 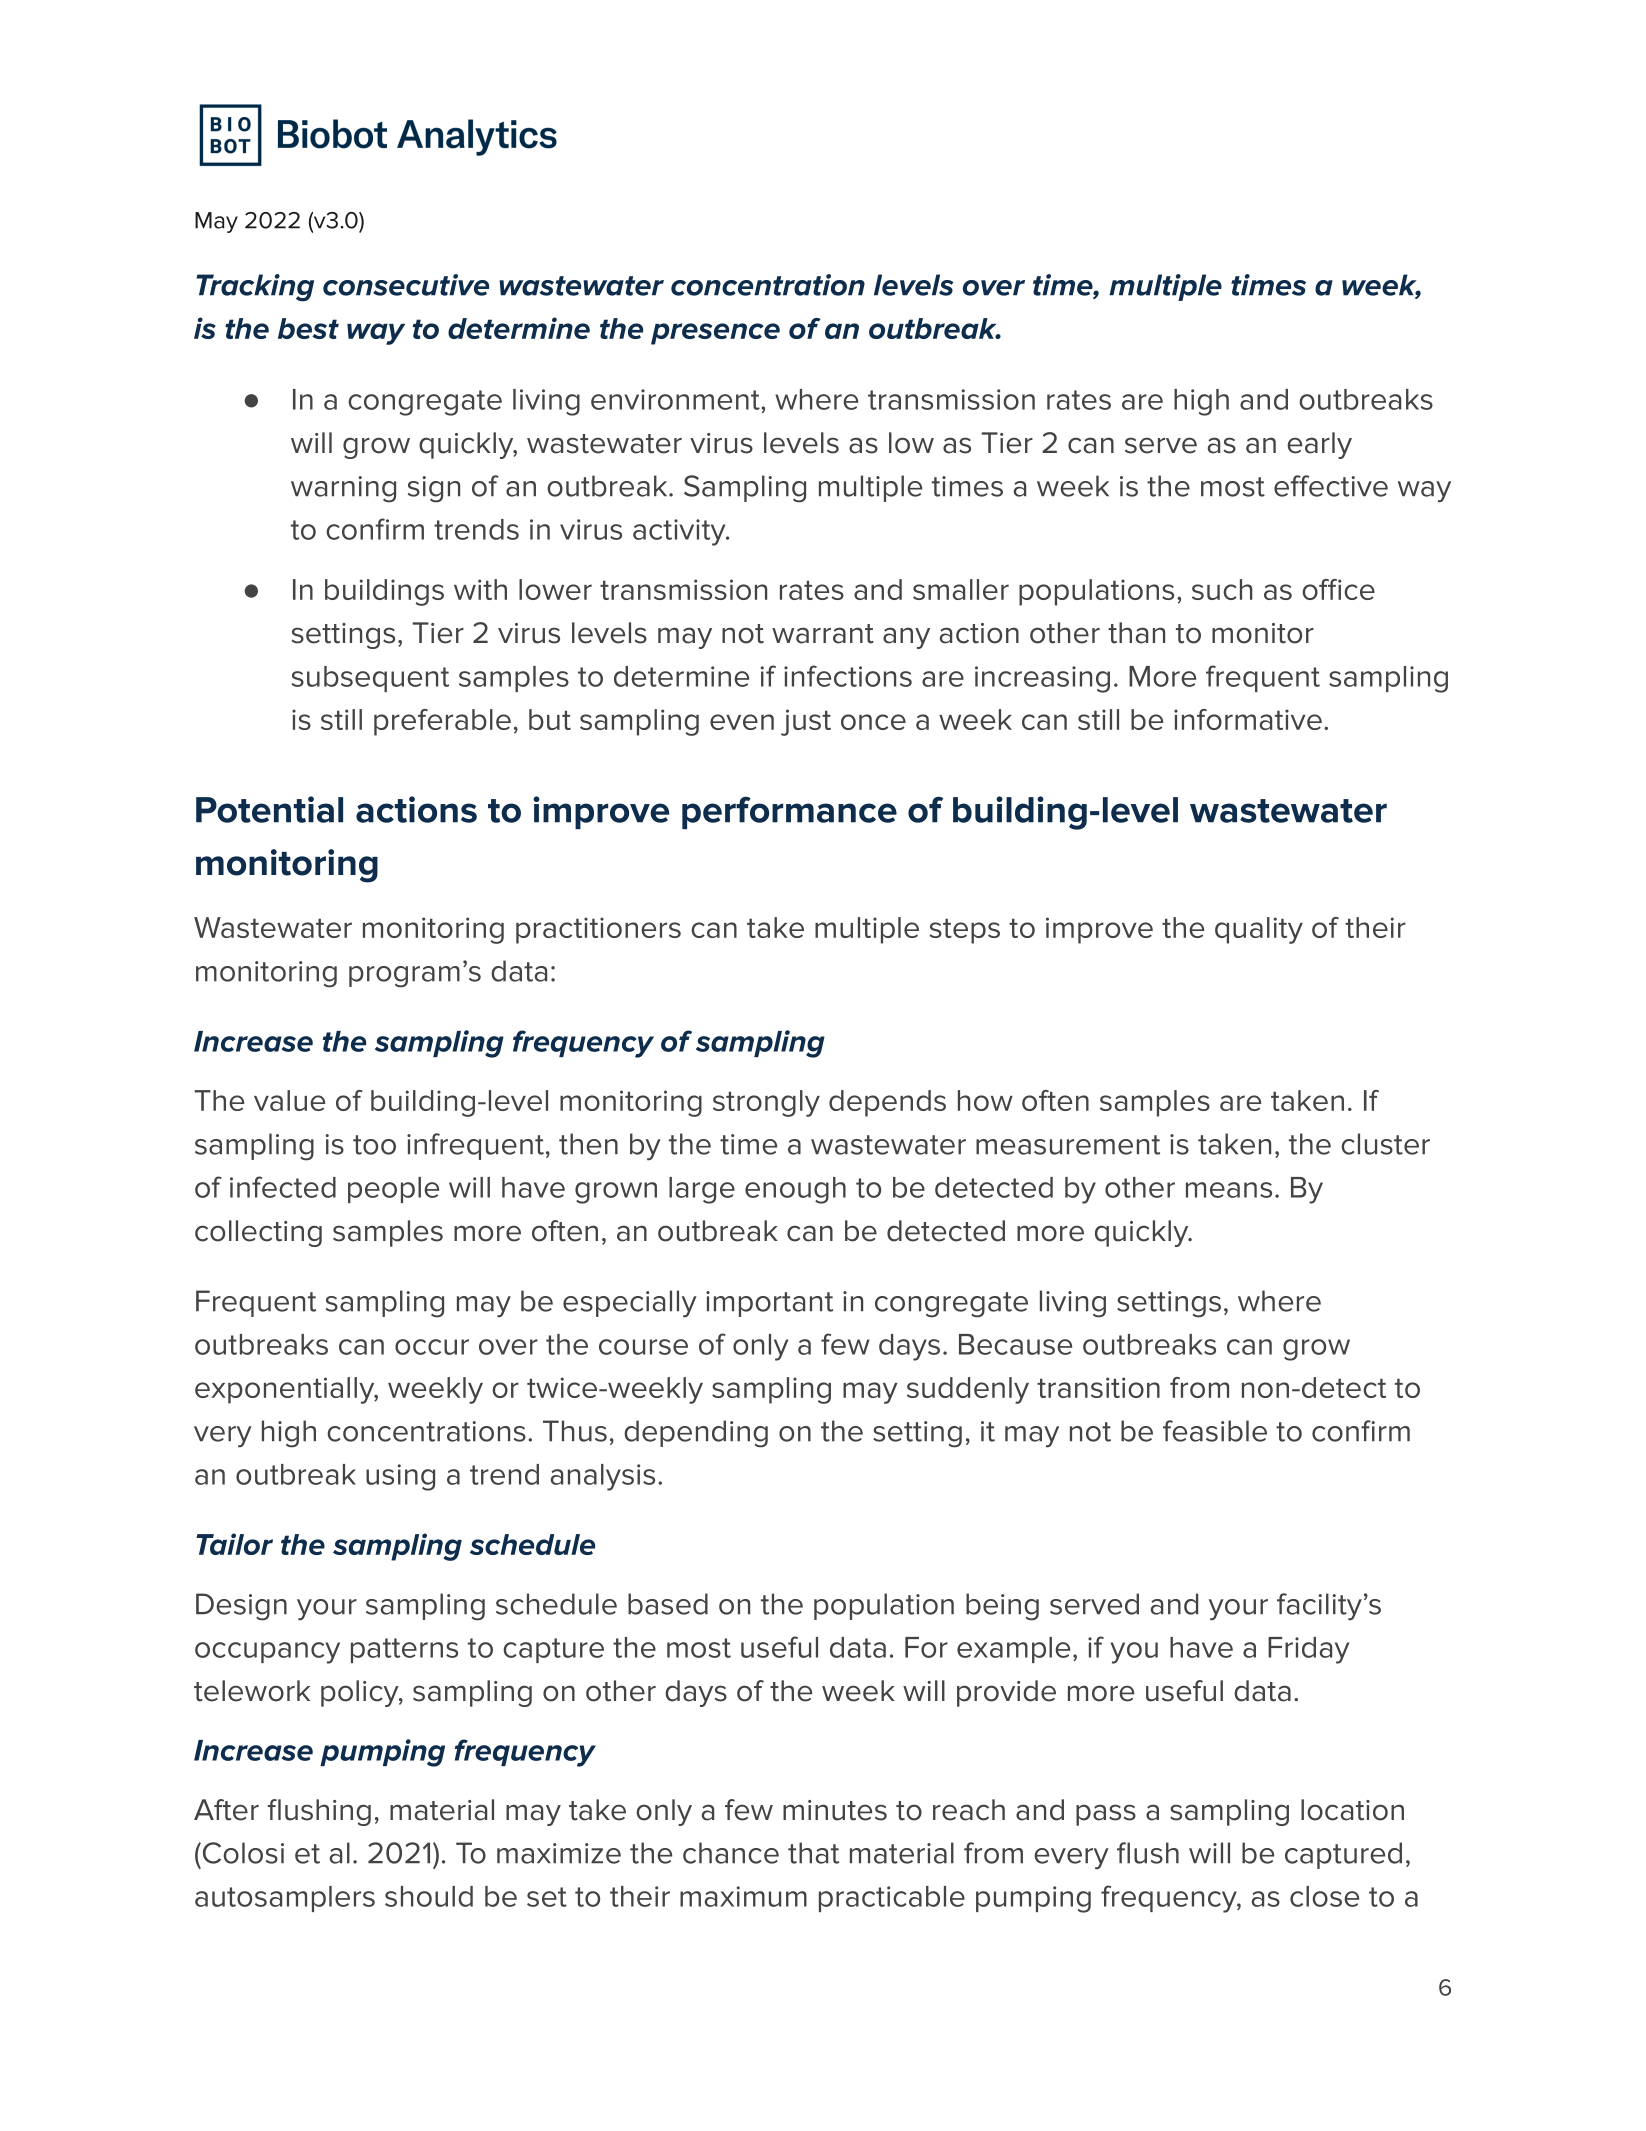 I want to click on should, so click(x=429, y=1896).
